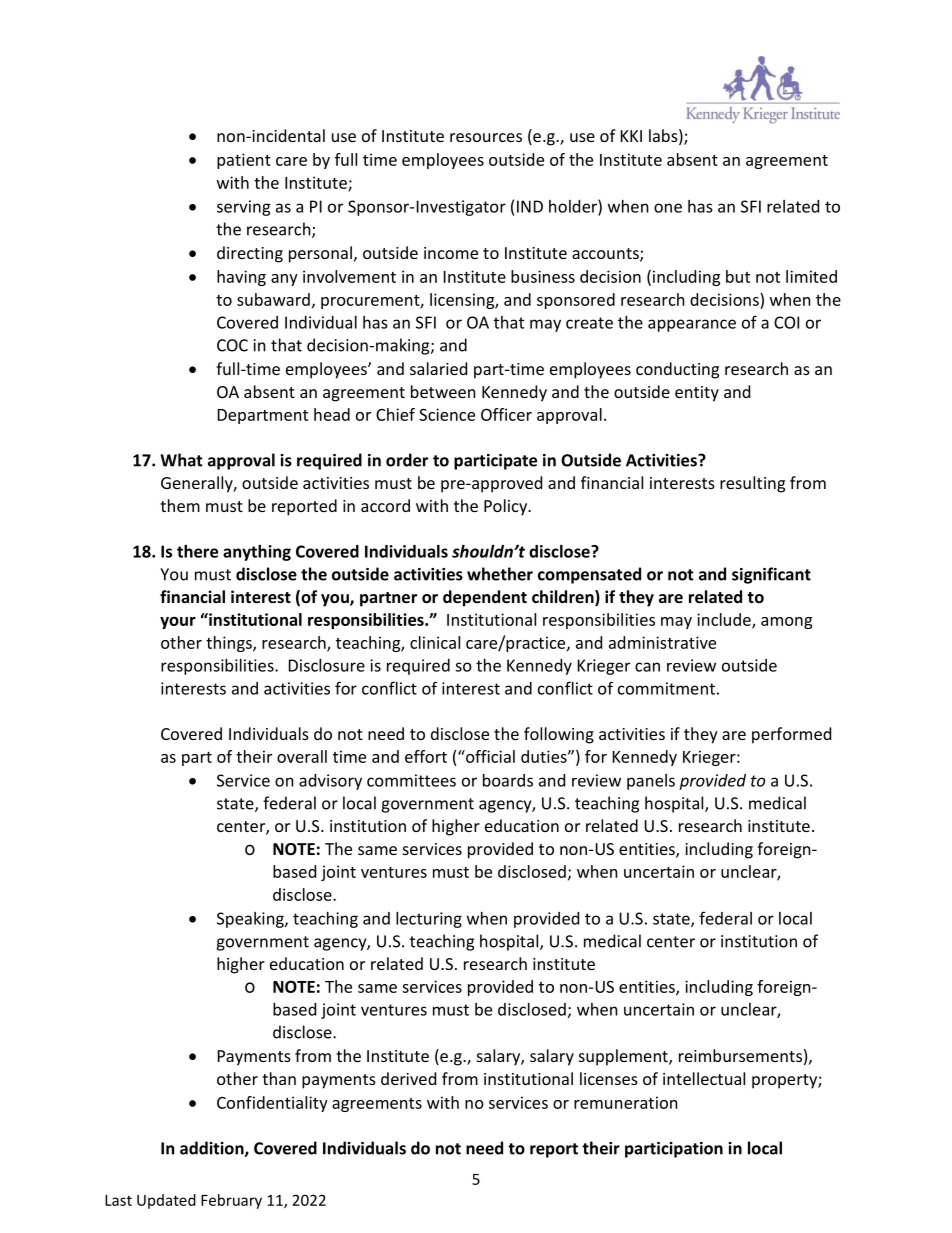 This screenshot has width=952, height=1233. Describe the element at coordinates (507, 507) in the screenshot. I see `Policy` at that location.
